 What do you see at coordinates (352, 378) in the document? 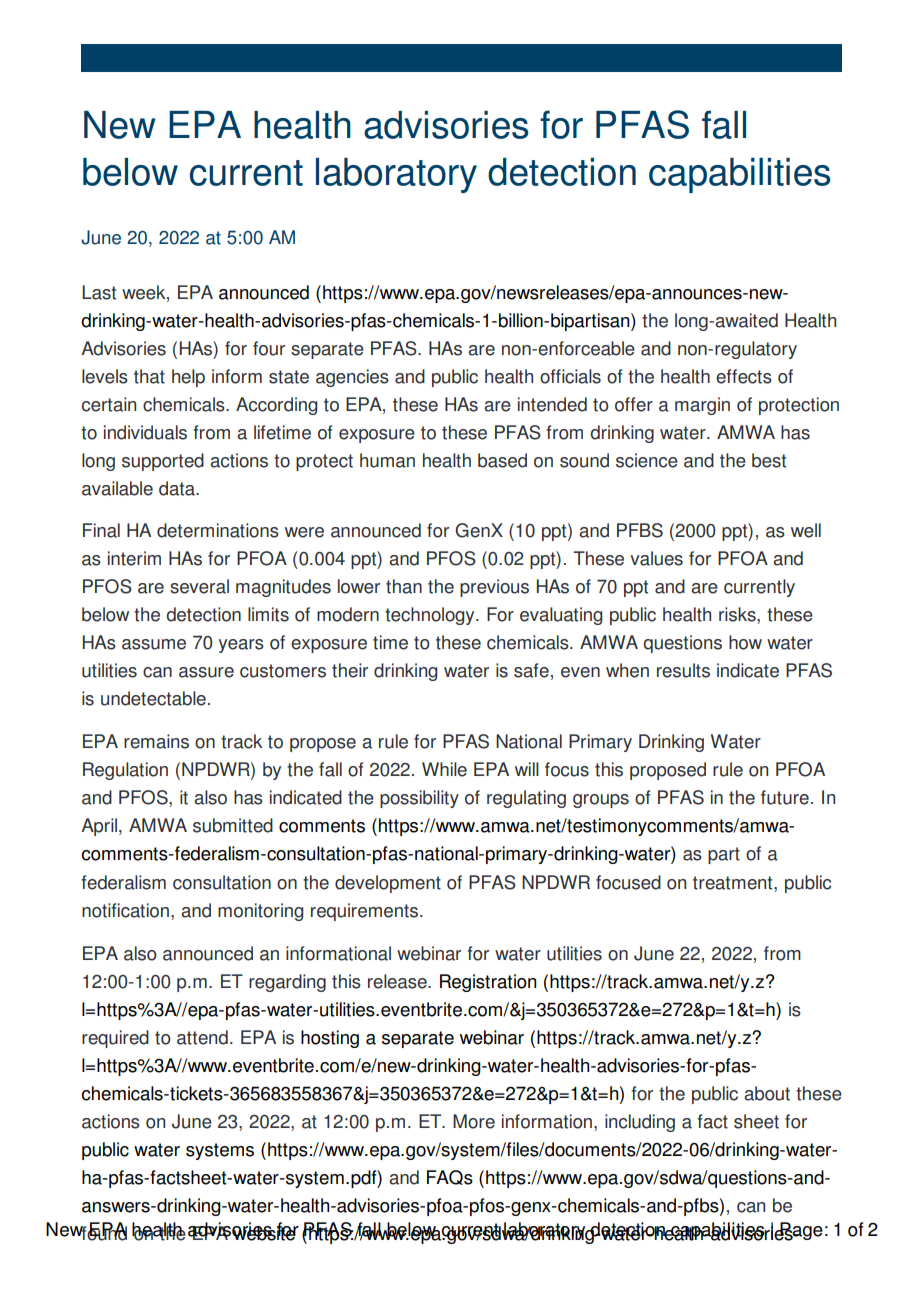
I see `agencies` at bounding box center [352, 378].
